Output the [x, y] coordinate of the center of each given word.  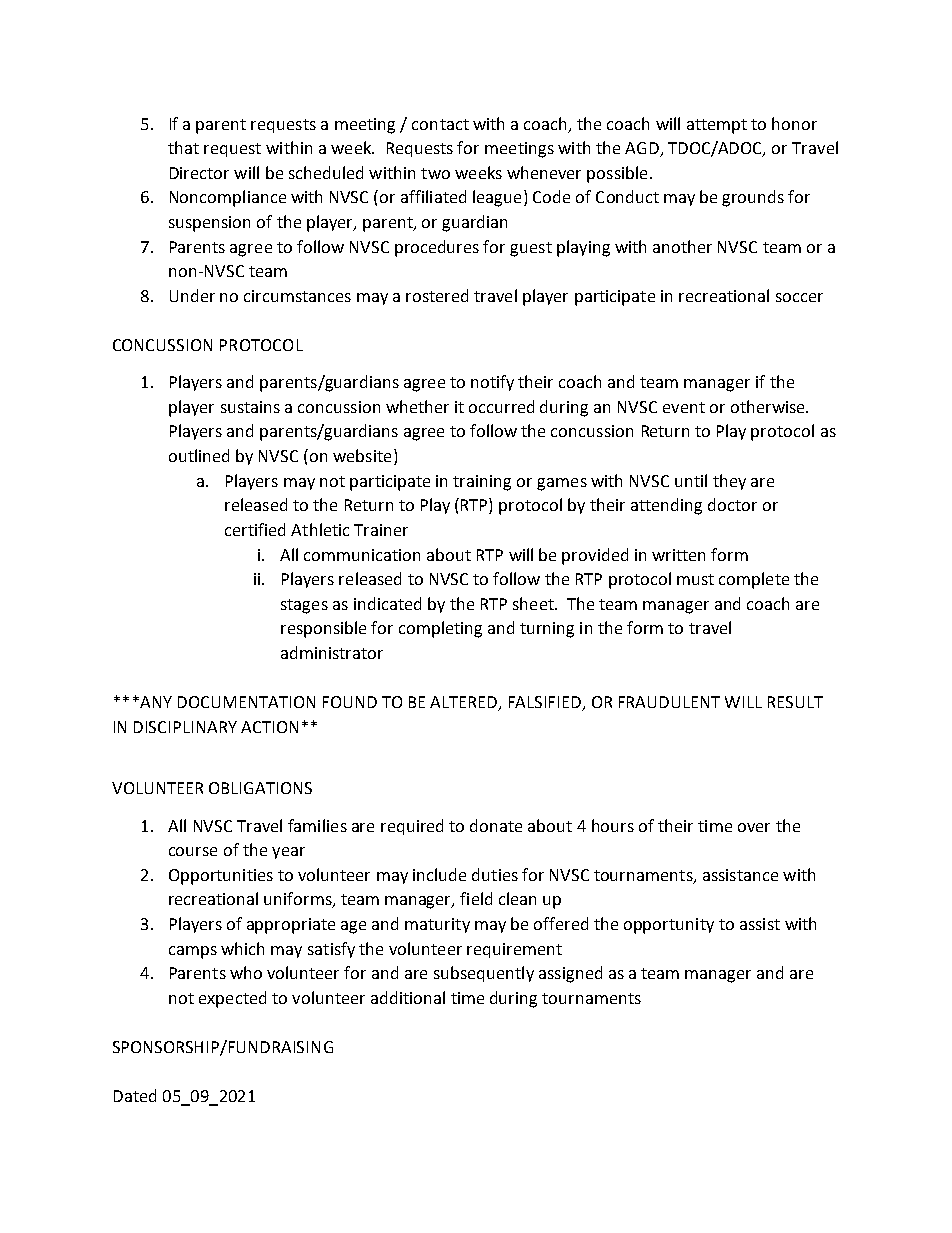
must [695, 579]
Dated [135, 1095]
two [435, 173]
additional [408, 997]
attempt [717, 126]
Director [199, 173]
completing [440, 629]
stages [304, 606]
